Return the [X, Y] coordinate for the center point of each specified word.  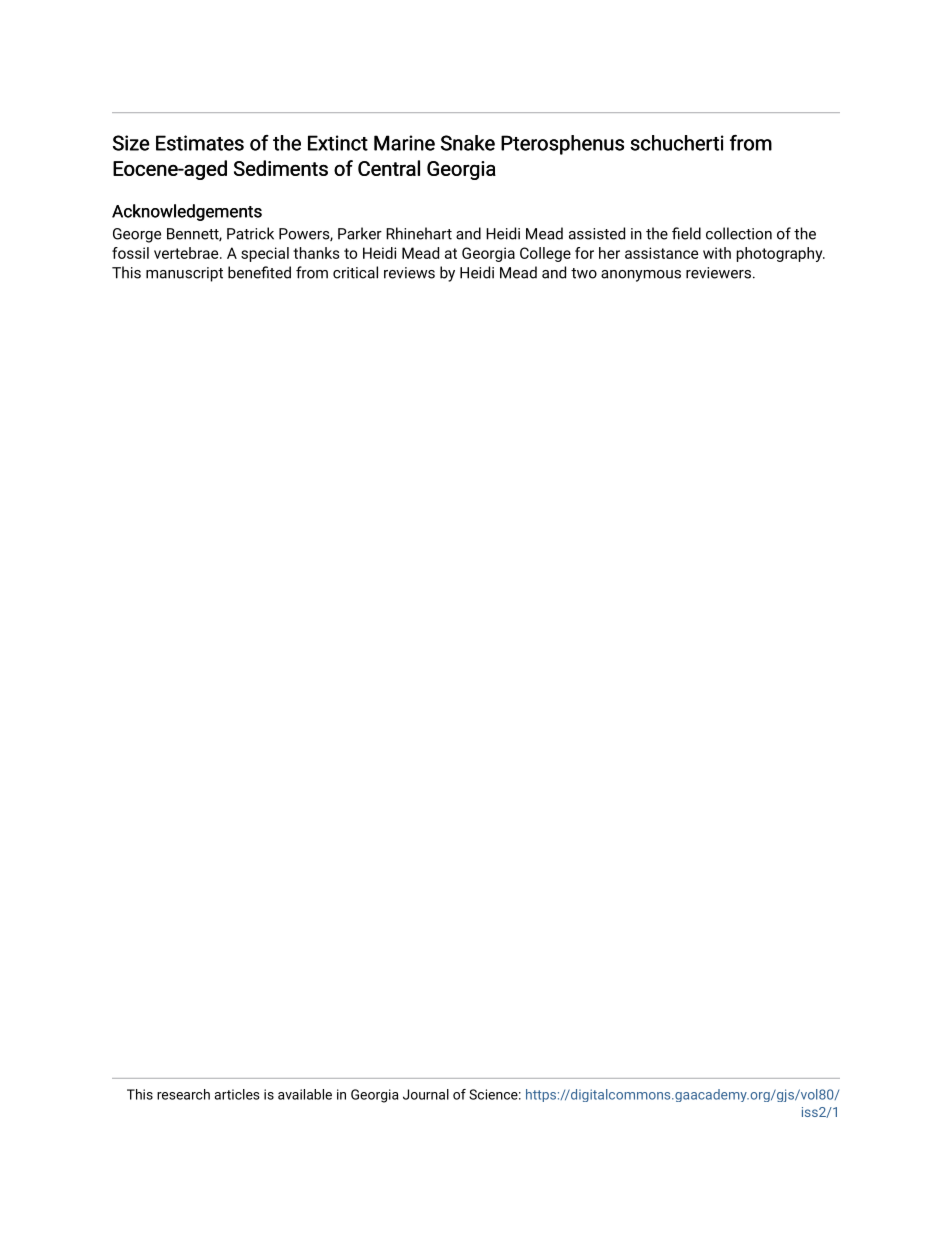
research [183, 1094]
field [686, 233]
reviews [409, 273]
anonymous [641, 276]
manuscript [184, 274]
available [305, 1094]
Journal [426, 1094]
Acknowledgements [187, 212]
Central [389, 168]
